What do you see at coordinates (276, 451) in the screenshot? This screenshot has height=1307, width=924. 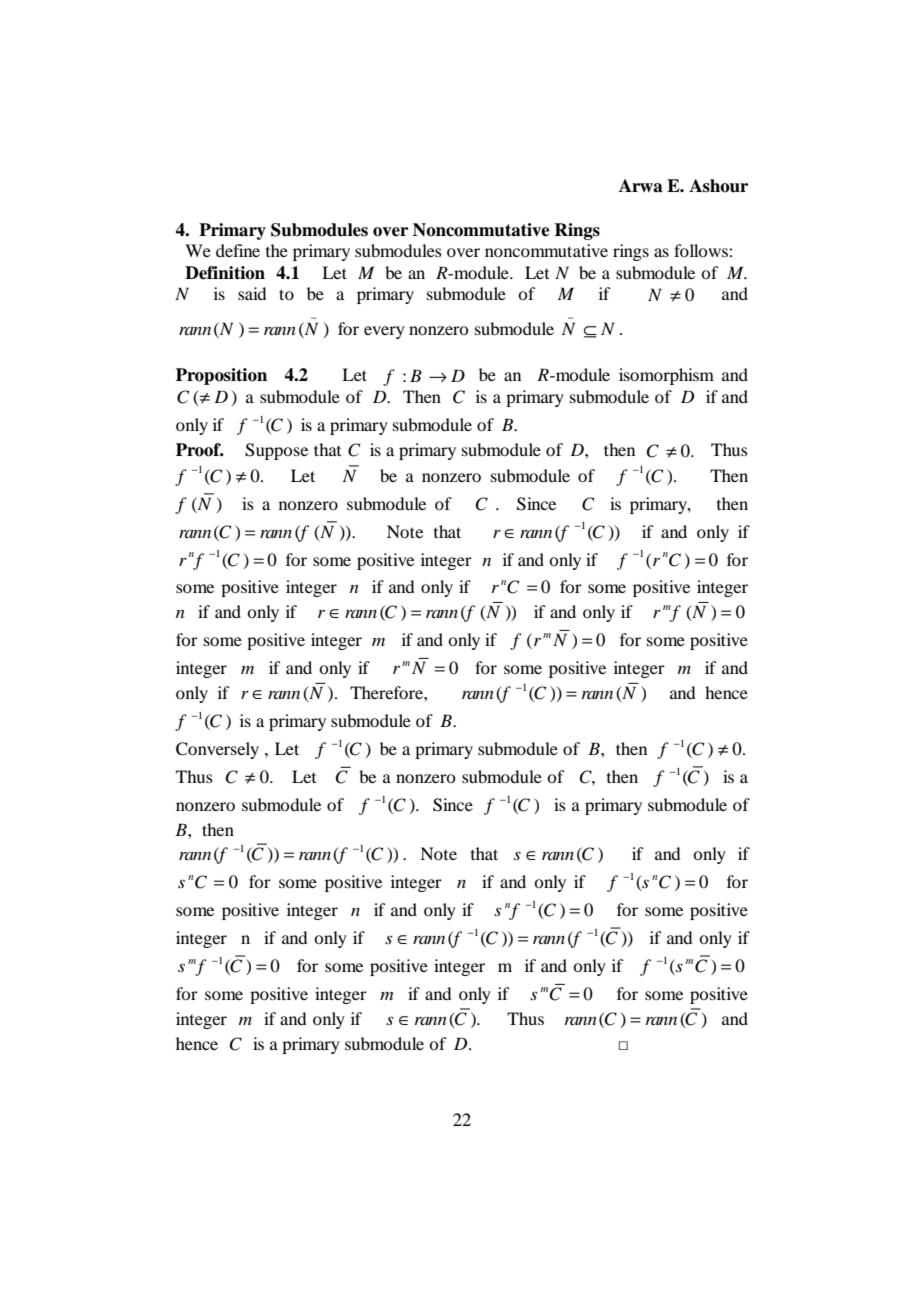 I see `Suppose` at bounding box center [276, 451].
